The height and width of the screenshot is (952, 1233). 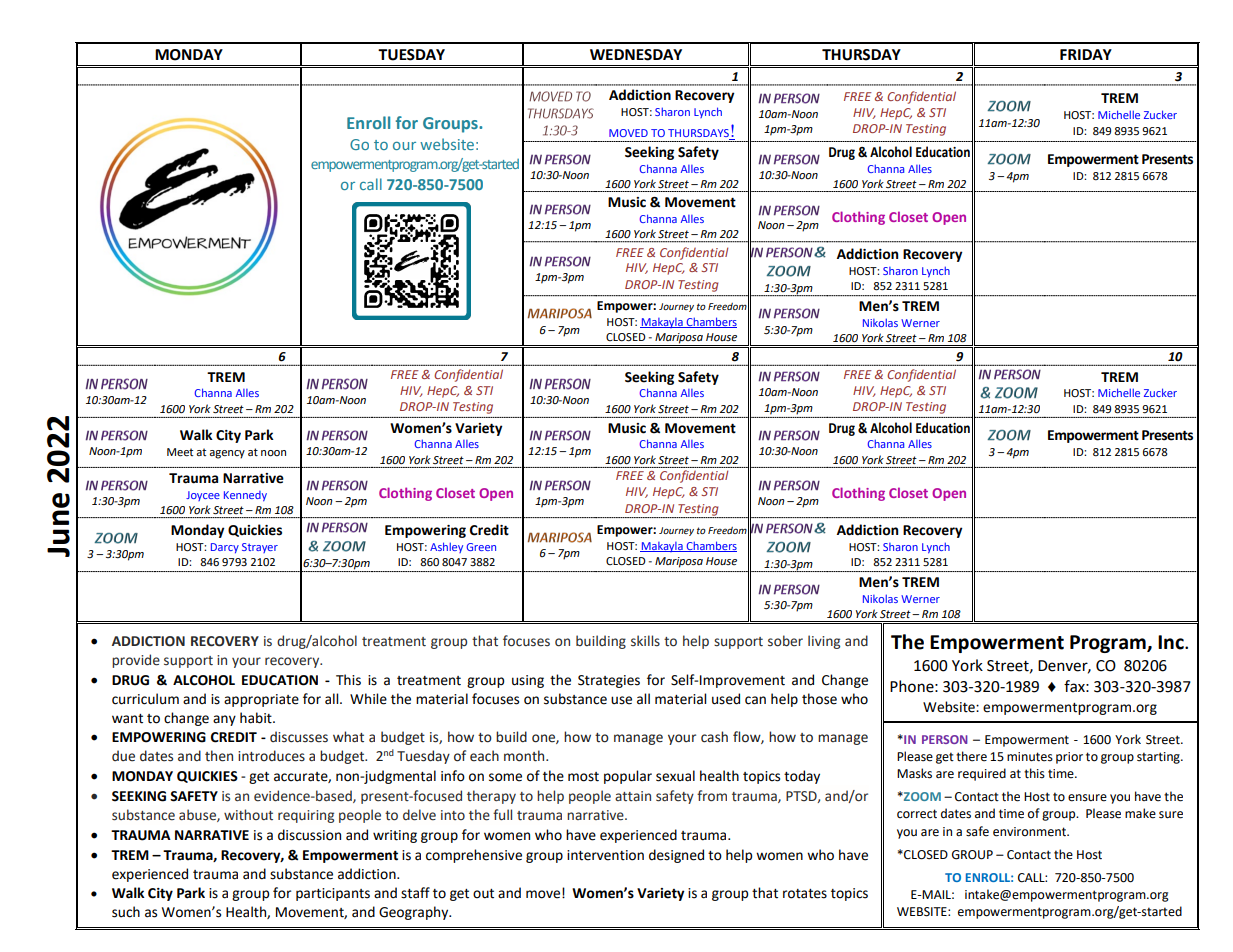 What do you see at coordinates (446, 547) in the screenshot?
I see `Ashley` at bounding box center [446, 547].
